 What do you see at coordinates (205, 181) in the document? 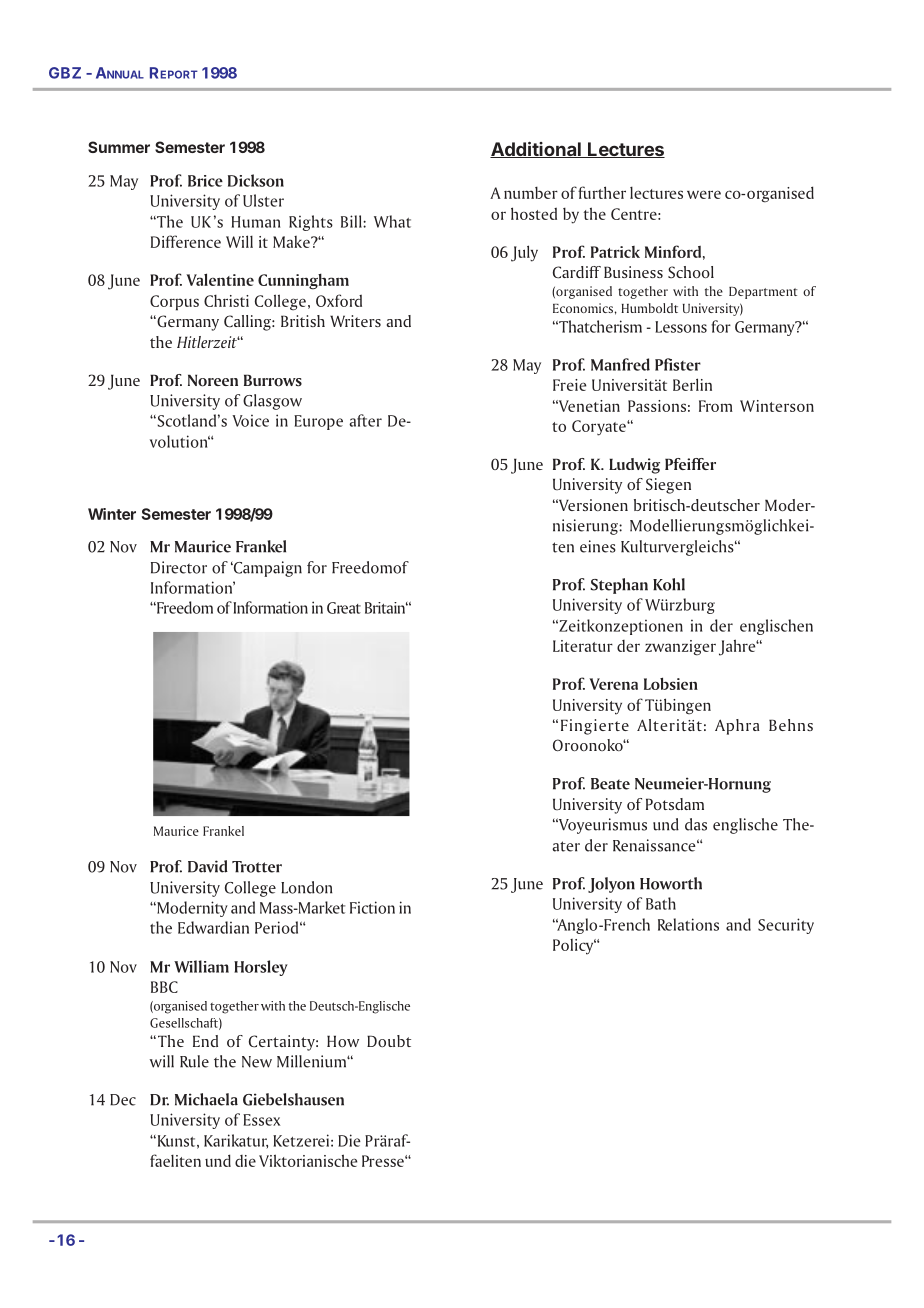
I see `Brice` at bounding box center [205, 181].
